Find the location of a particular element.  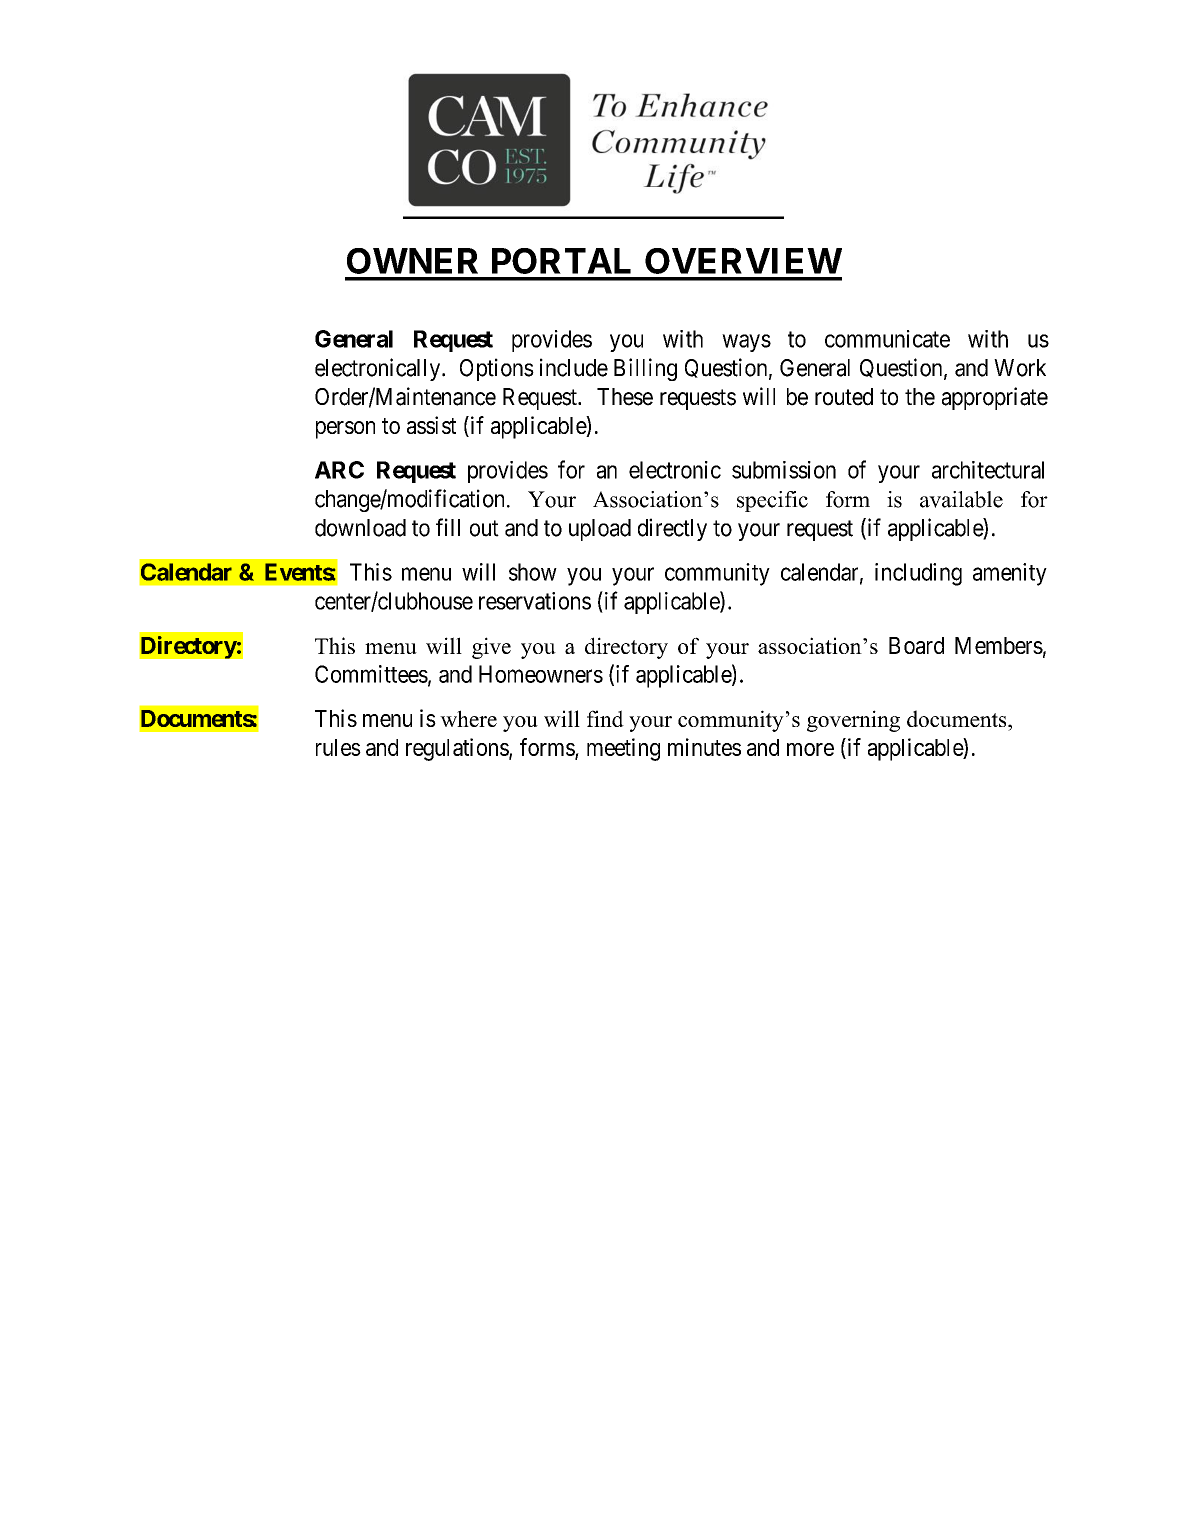

Billing is located at coordinates (645, 369).
